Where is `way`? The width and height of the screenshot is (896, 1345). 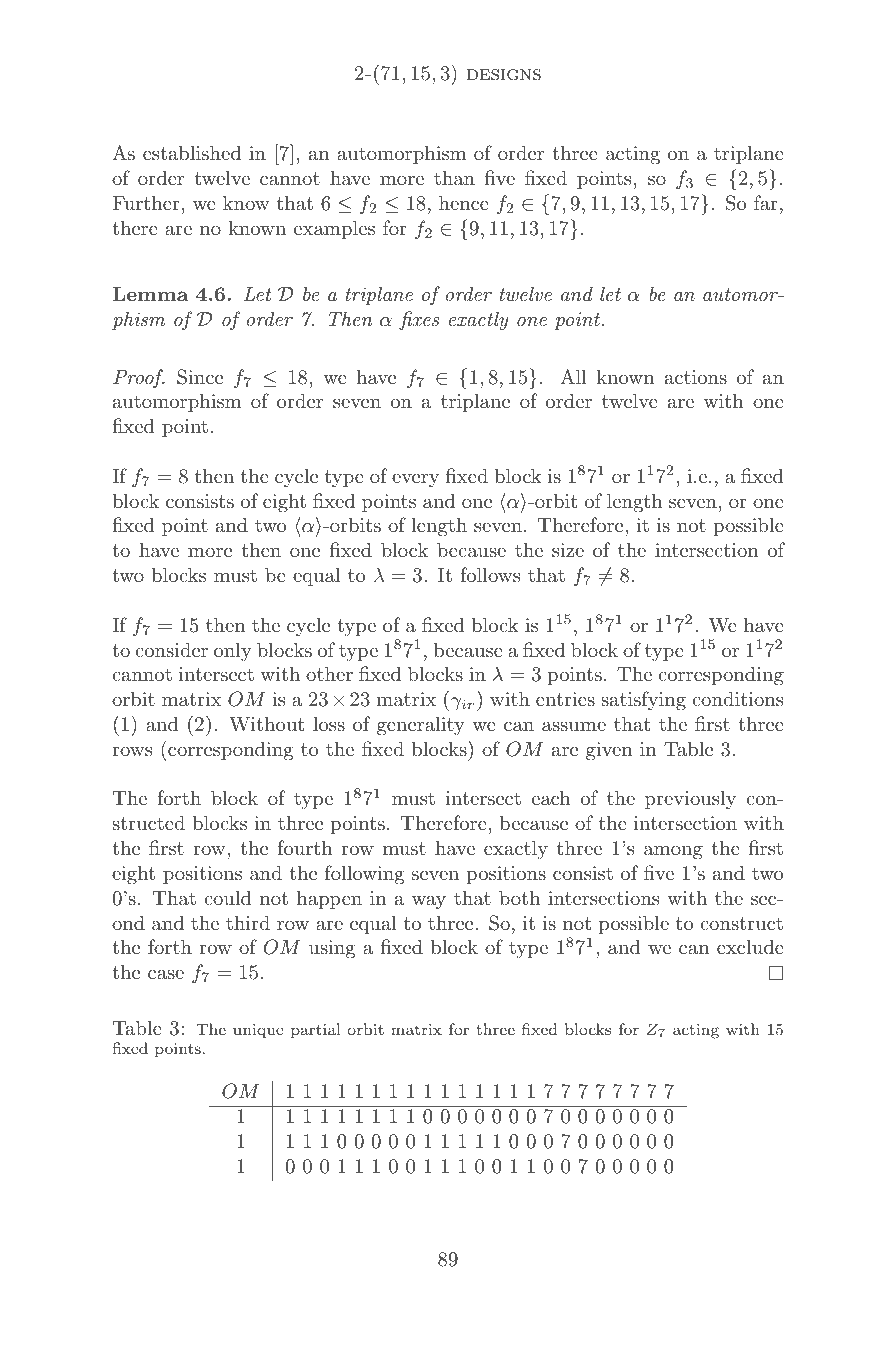 way is located at coordinates (429, 902).
